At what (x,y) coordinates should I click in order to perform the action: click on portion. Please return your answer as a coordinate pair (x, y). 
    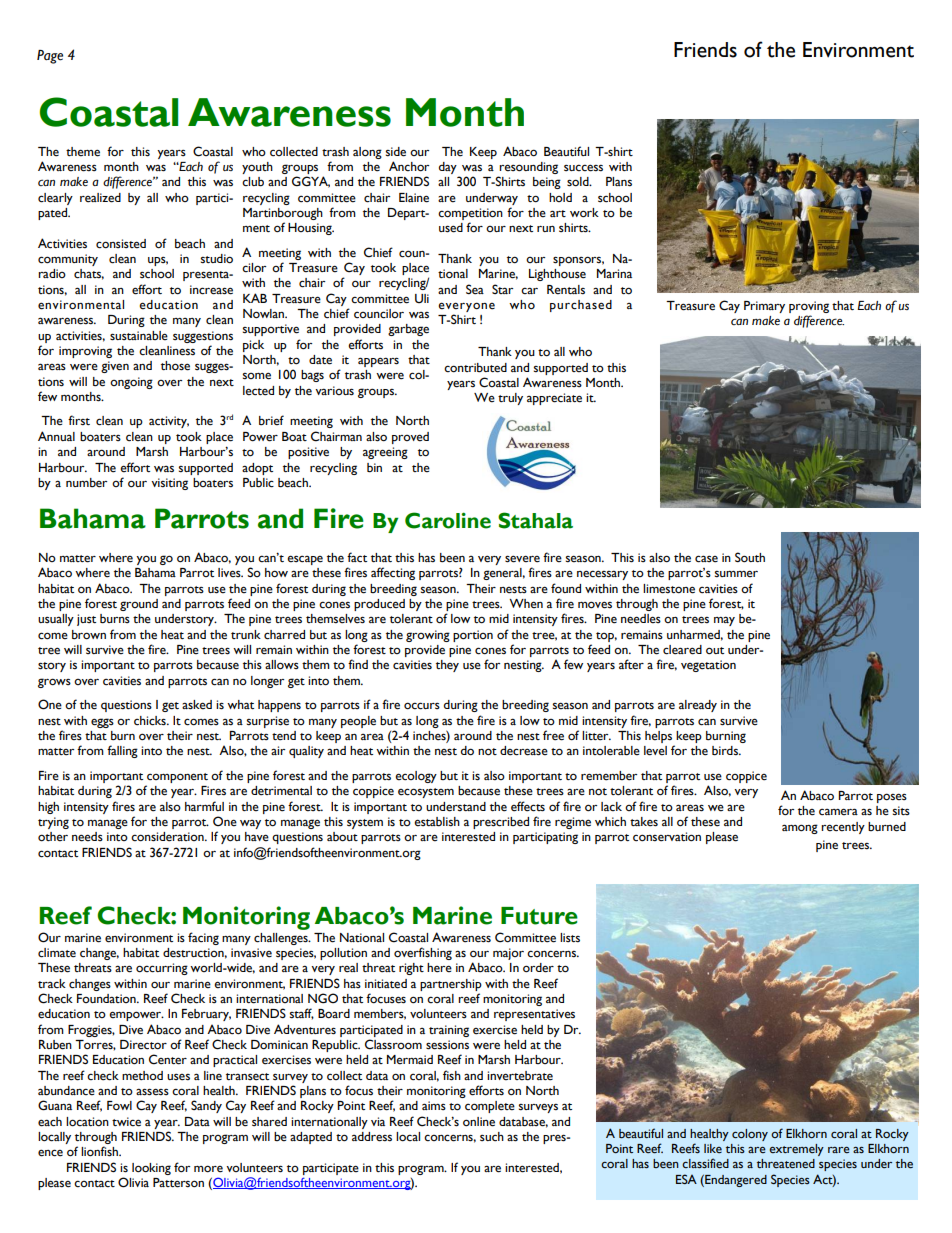
    Looking at the image, I should click on (473, 636).
